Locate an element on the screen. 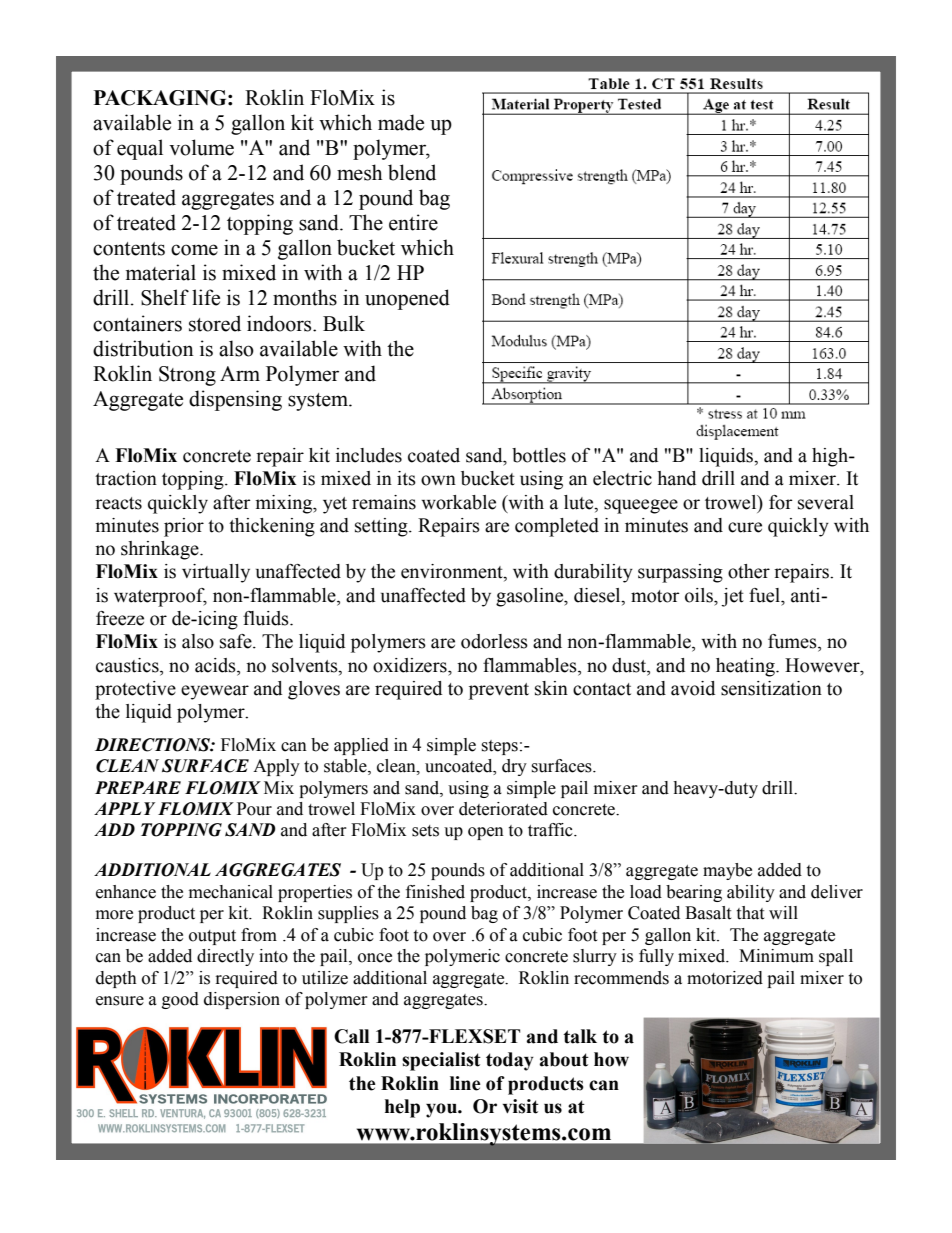 The height and width of the screenshot is (1233, 952). made is located at coordinates (401, 122).
